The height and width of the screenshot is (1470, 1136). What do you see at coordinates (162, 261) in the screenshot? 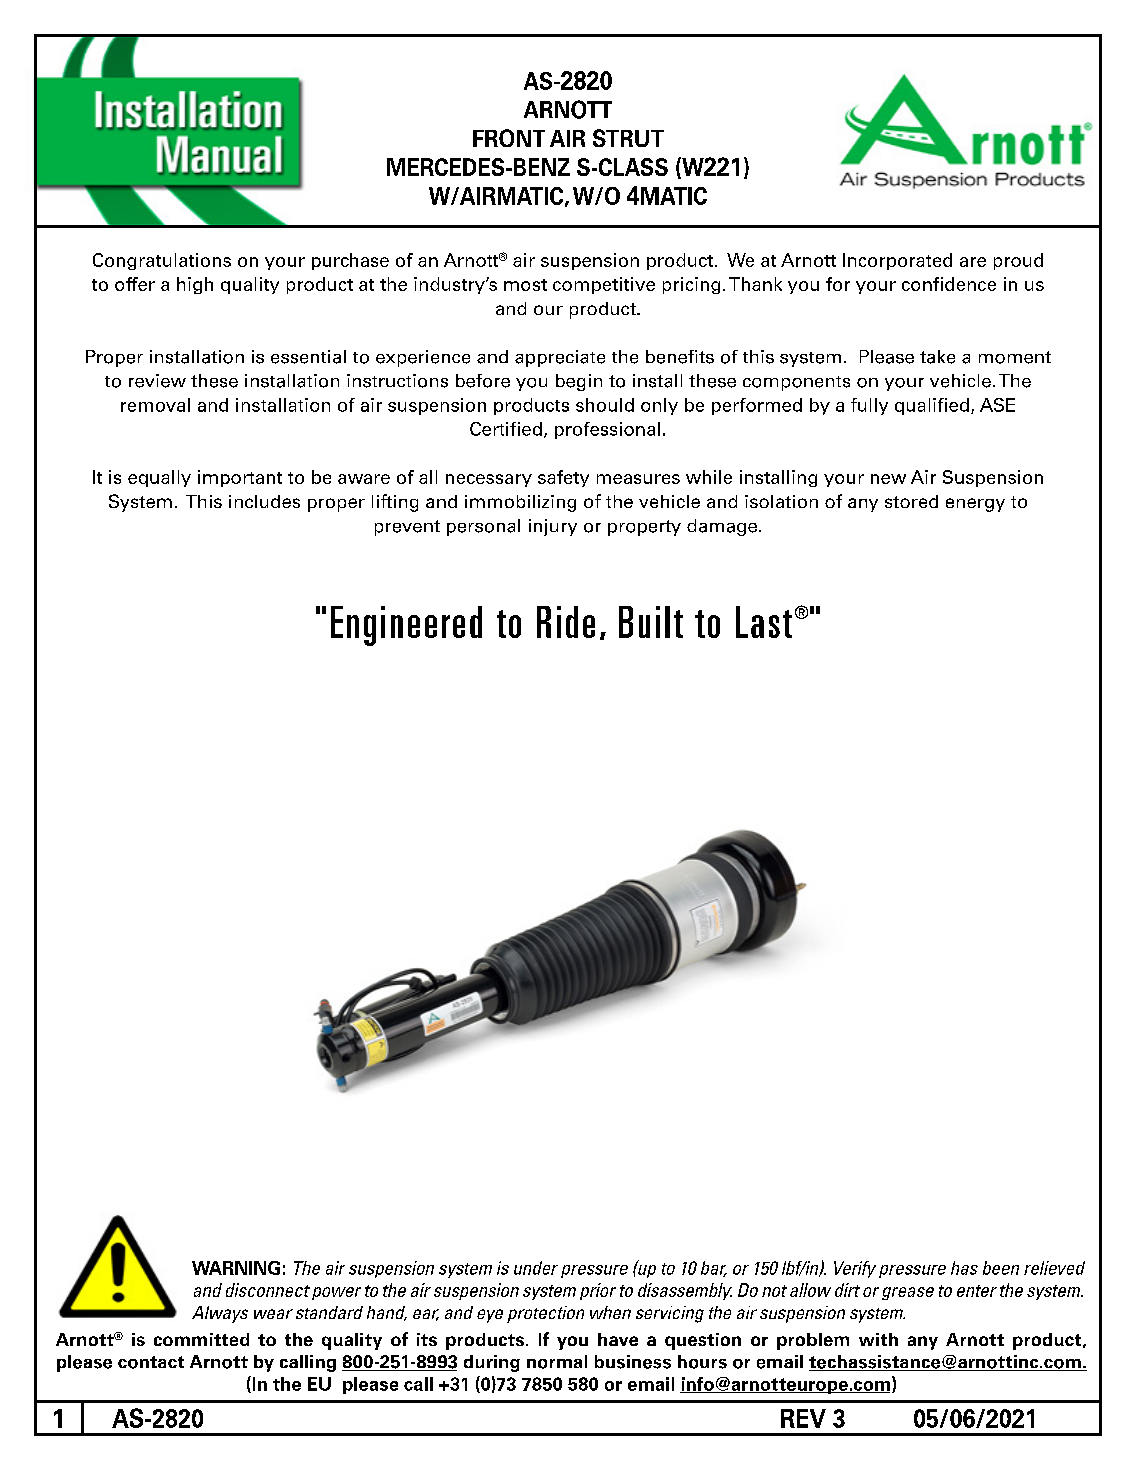
I see `Congratulations` at bounding box center [162, 261].
